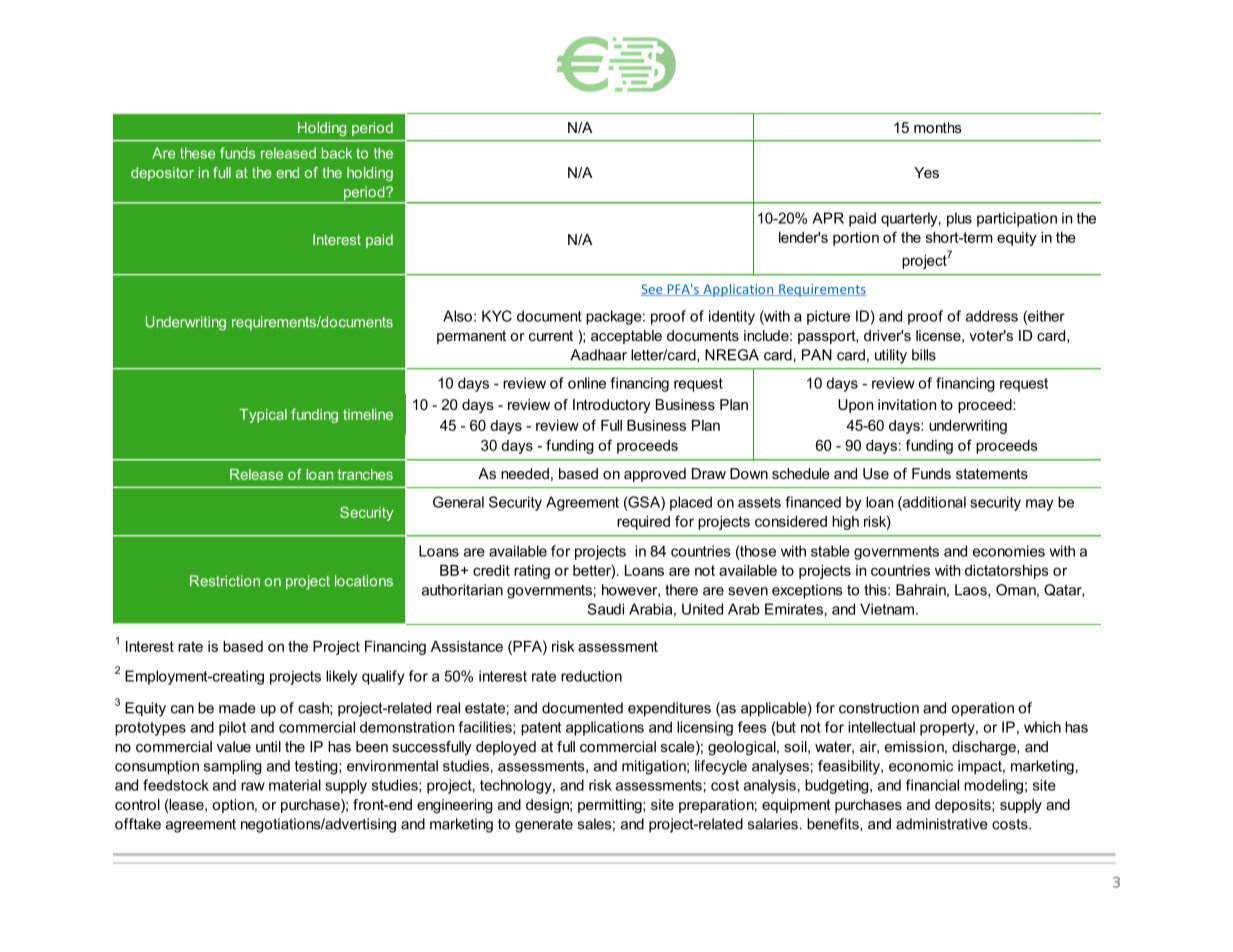 Image resolution: width=1233 pixels, height=952 pixels. Describe the element at coordinates (972, 590) in the screenshot. I see `Laos` at that location.
